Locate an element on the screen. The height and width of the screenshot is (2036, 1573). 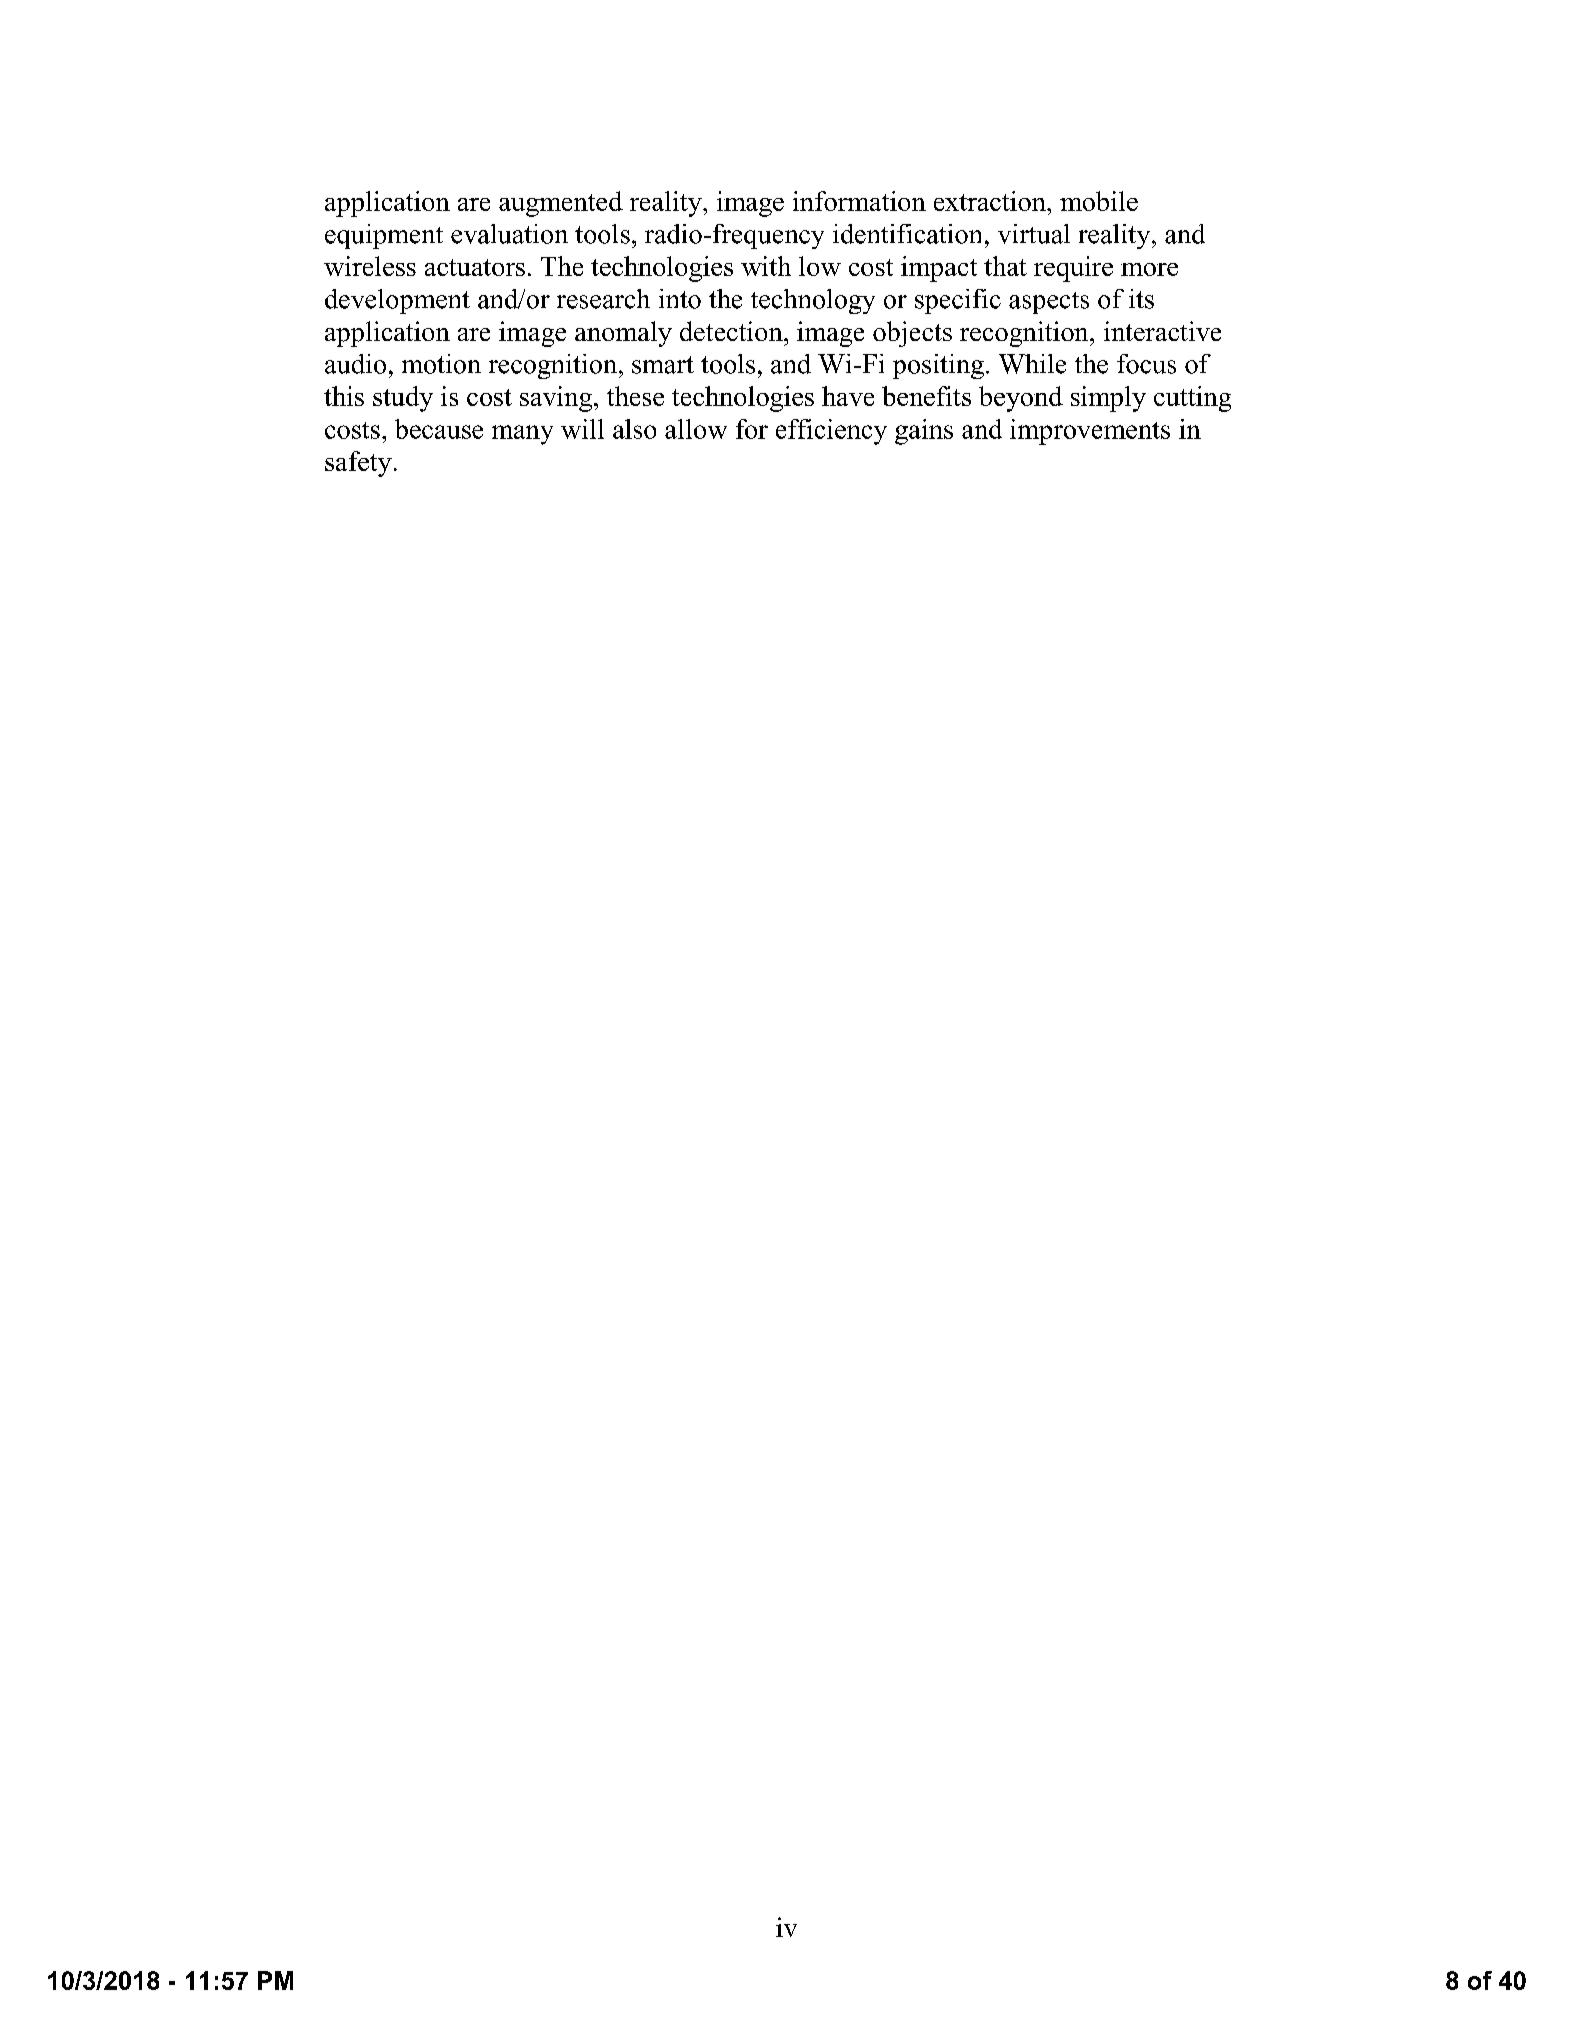
mobile is located at coordinates (1099, 201).
